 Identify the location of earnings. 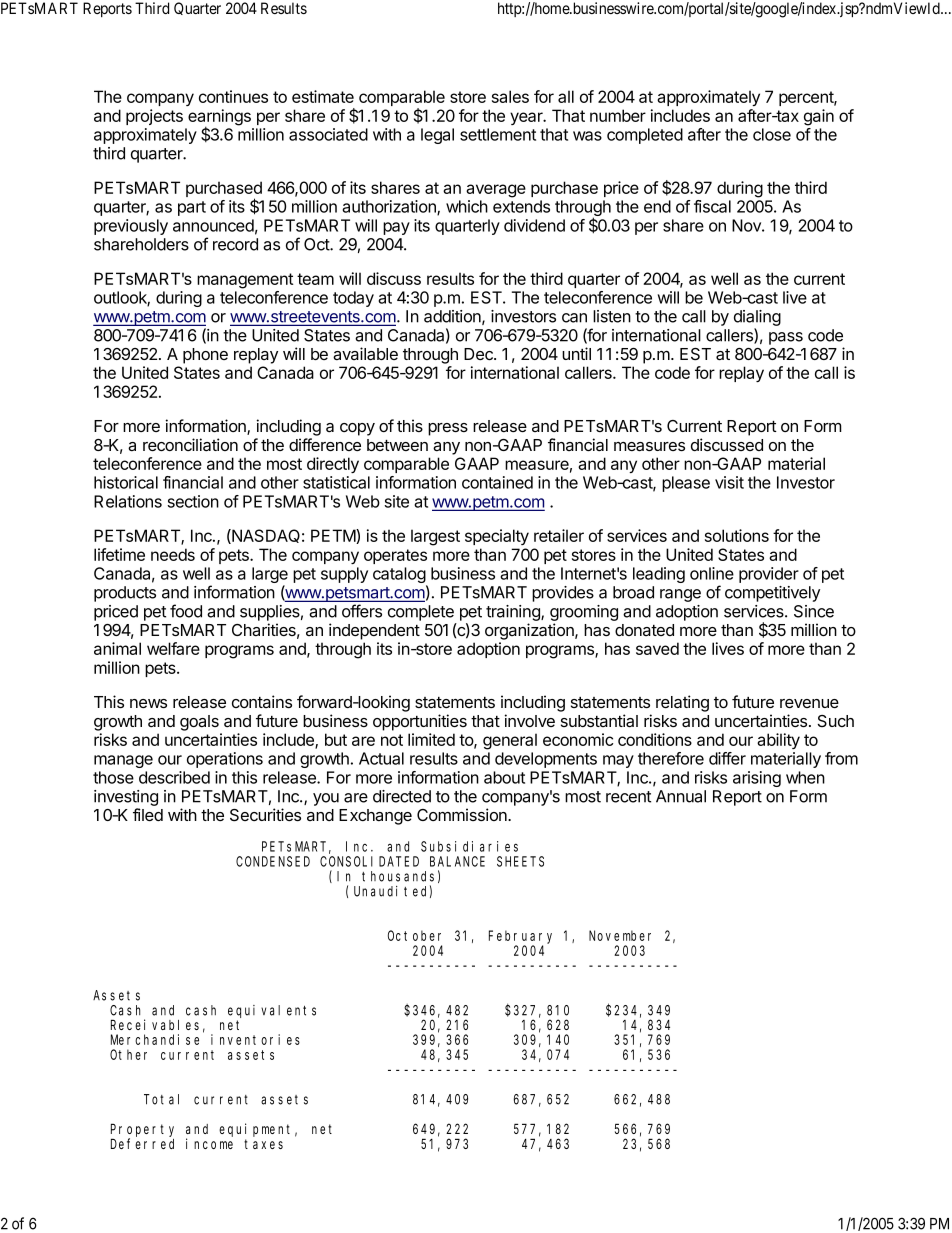
(219, 118).
